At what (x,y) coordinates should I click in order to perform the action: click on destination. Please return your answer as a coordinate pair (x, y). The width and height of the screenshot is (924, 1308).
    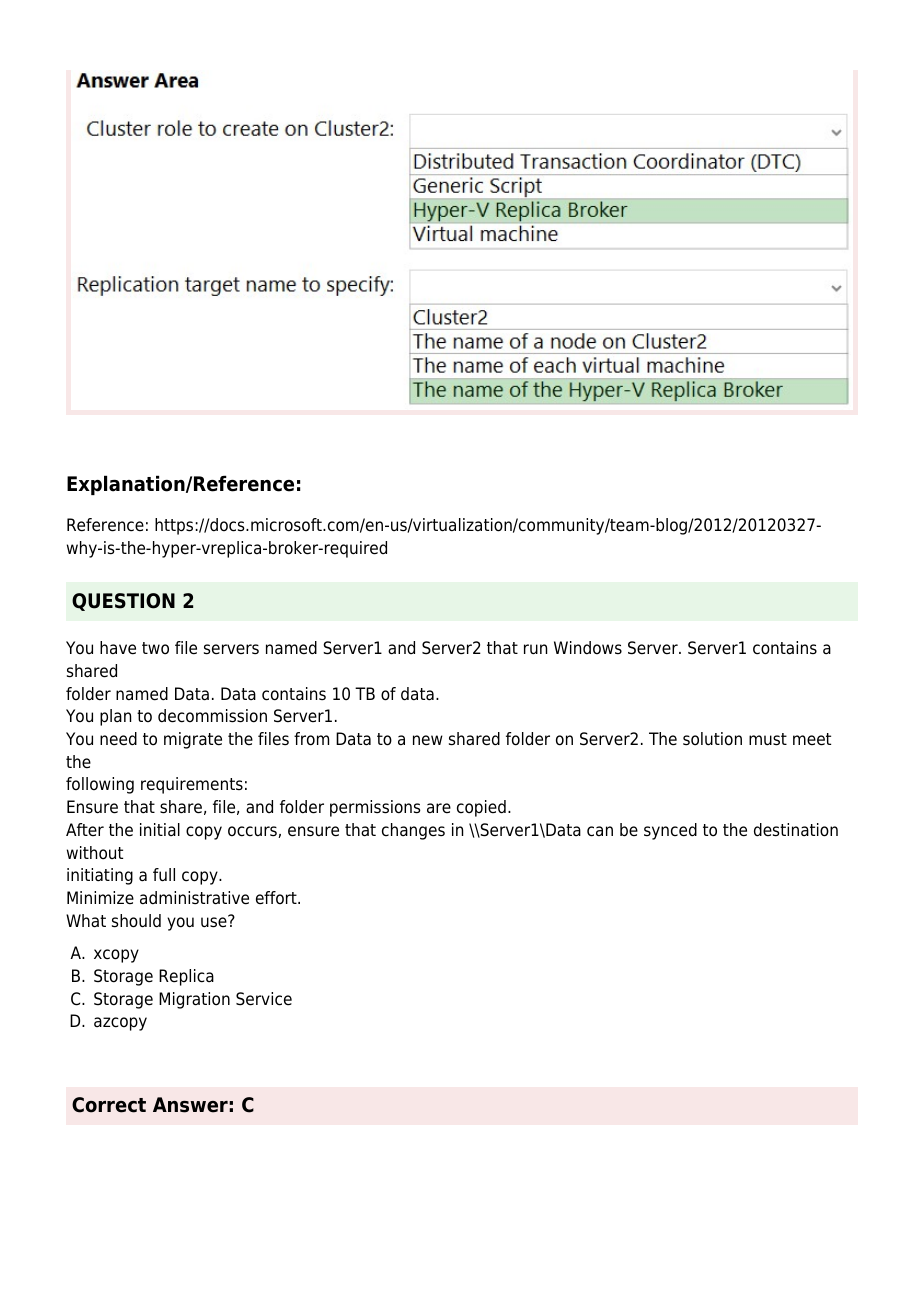
    Looking at the image, I should click on (796, 830).
